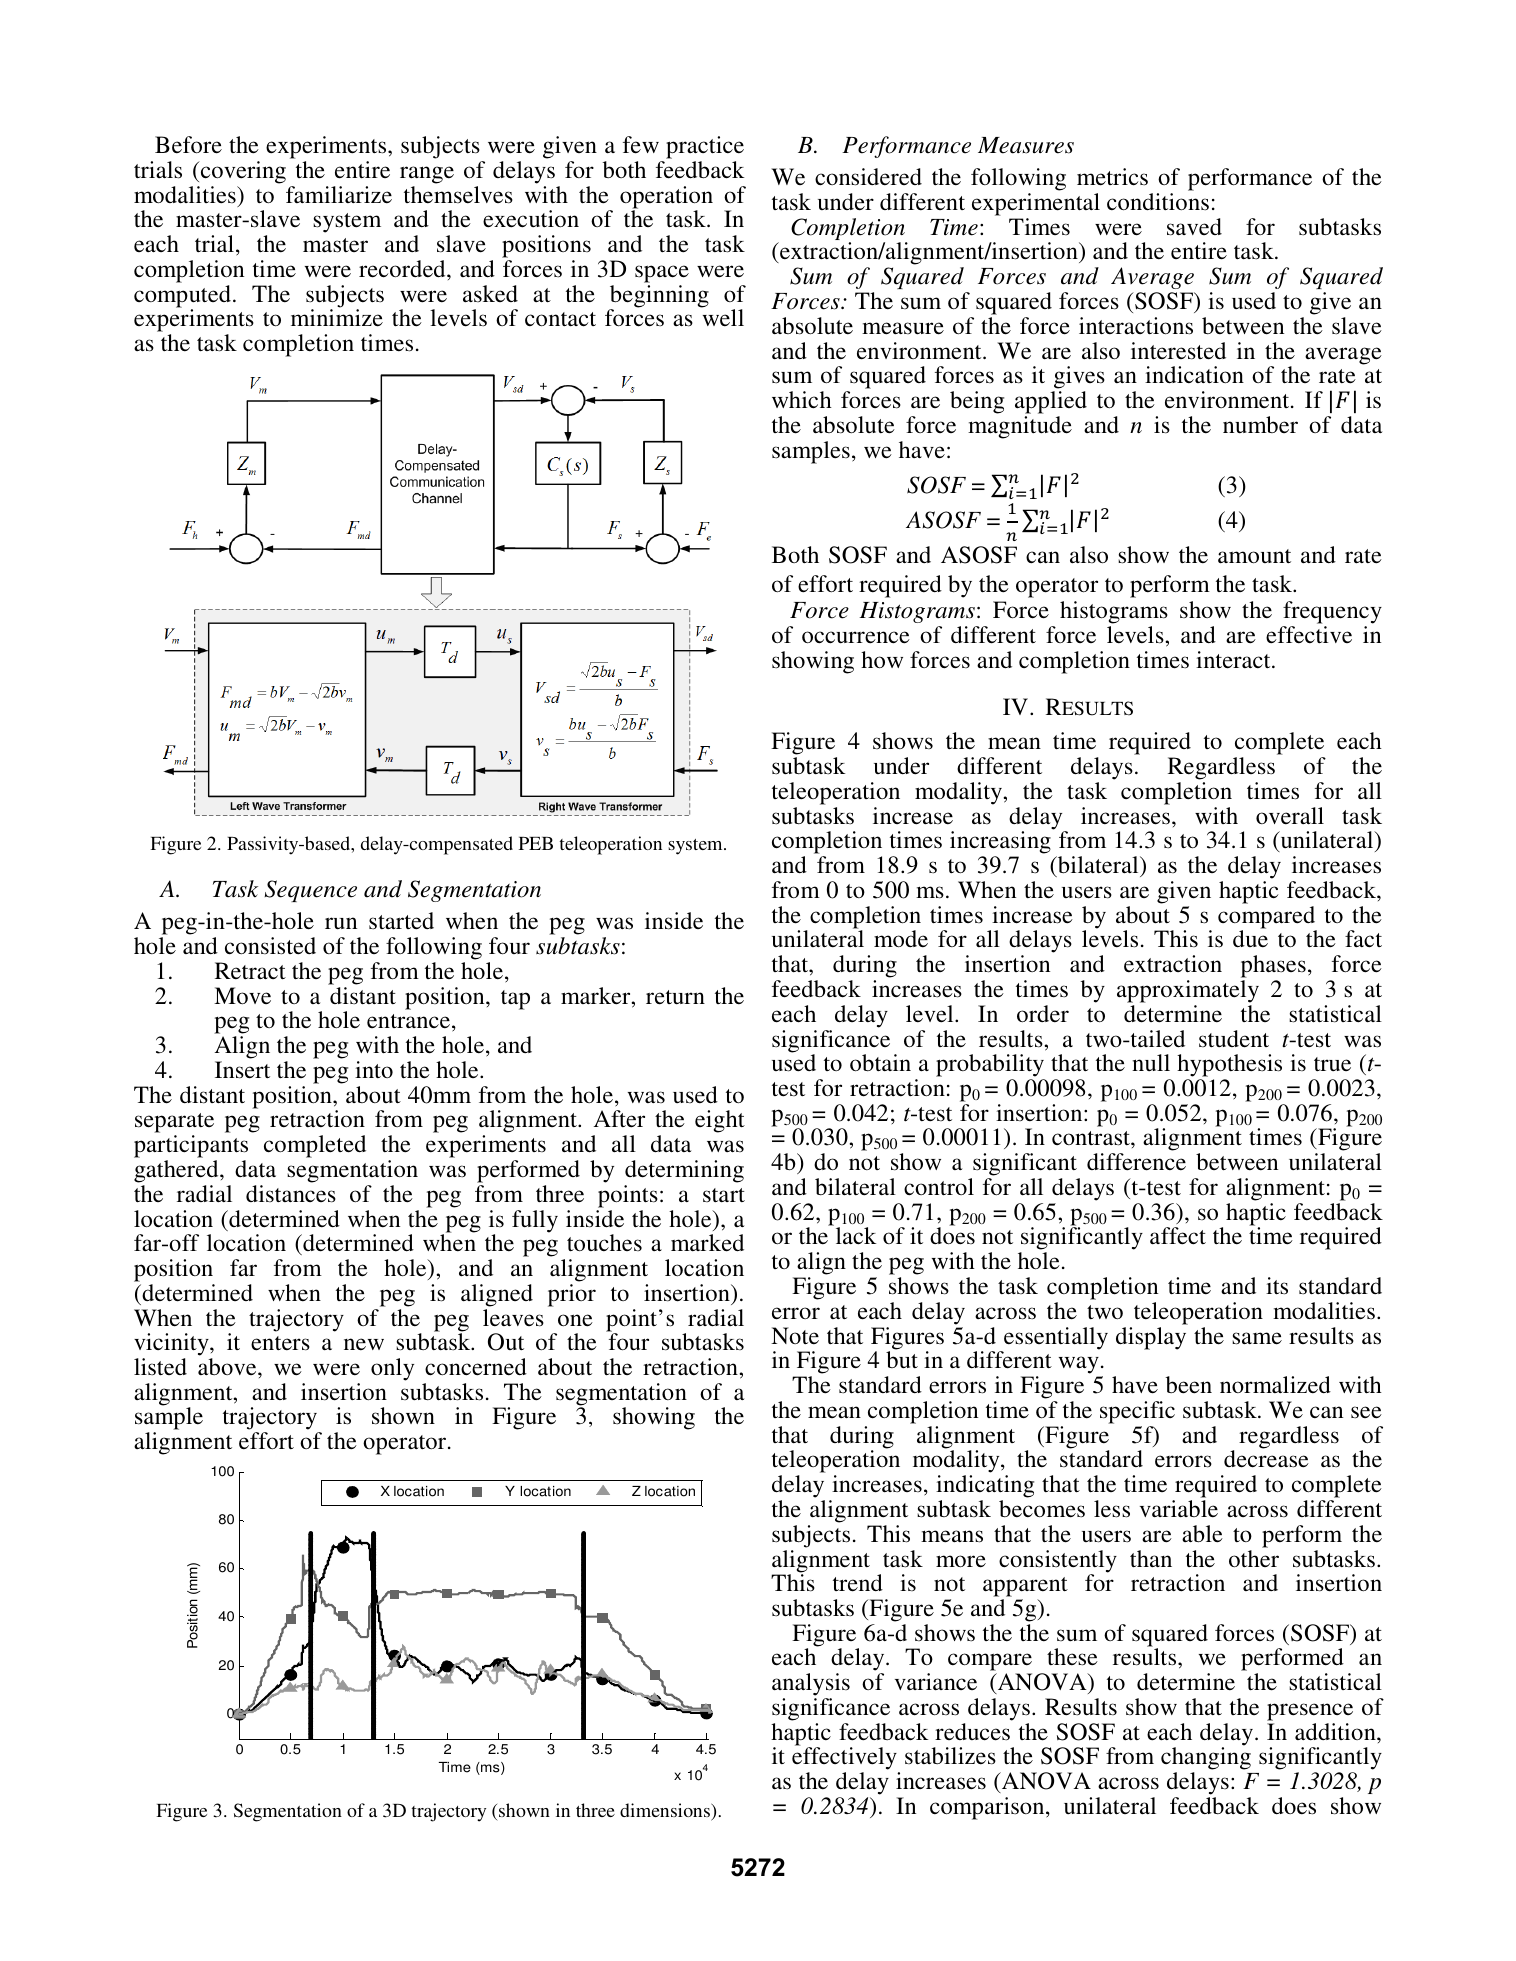  Describe the element at coordinates (291, 1194) in the document. I see `distances` at that location.
